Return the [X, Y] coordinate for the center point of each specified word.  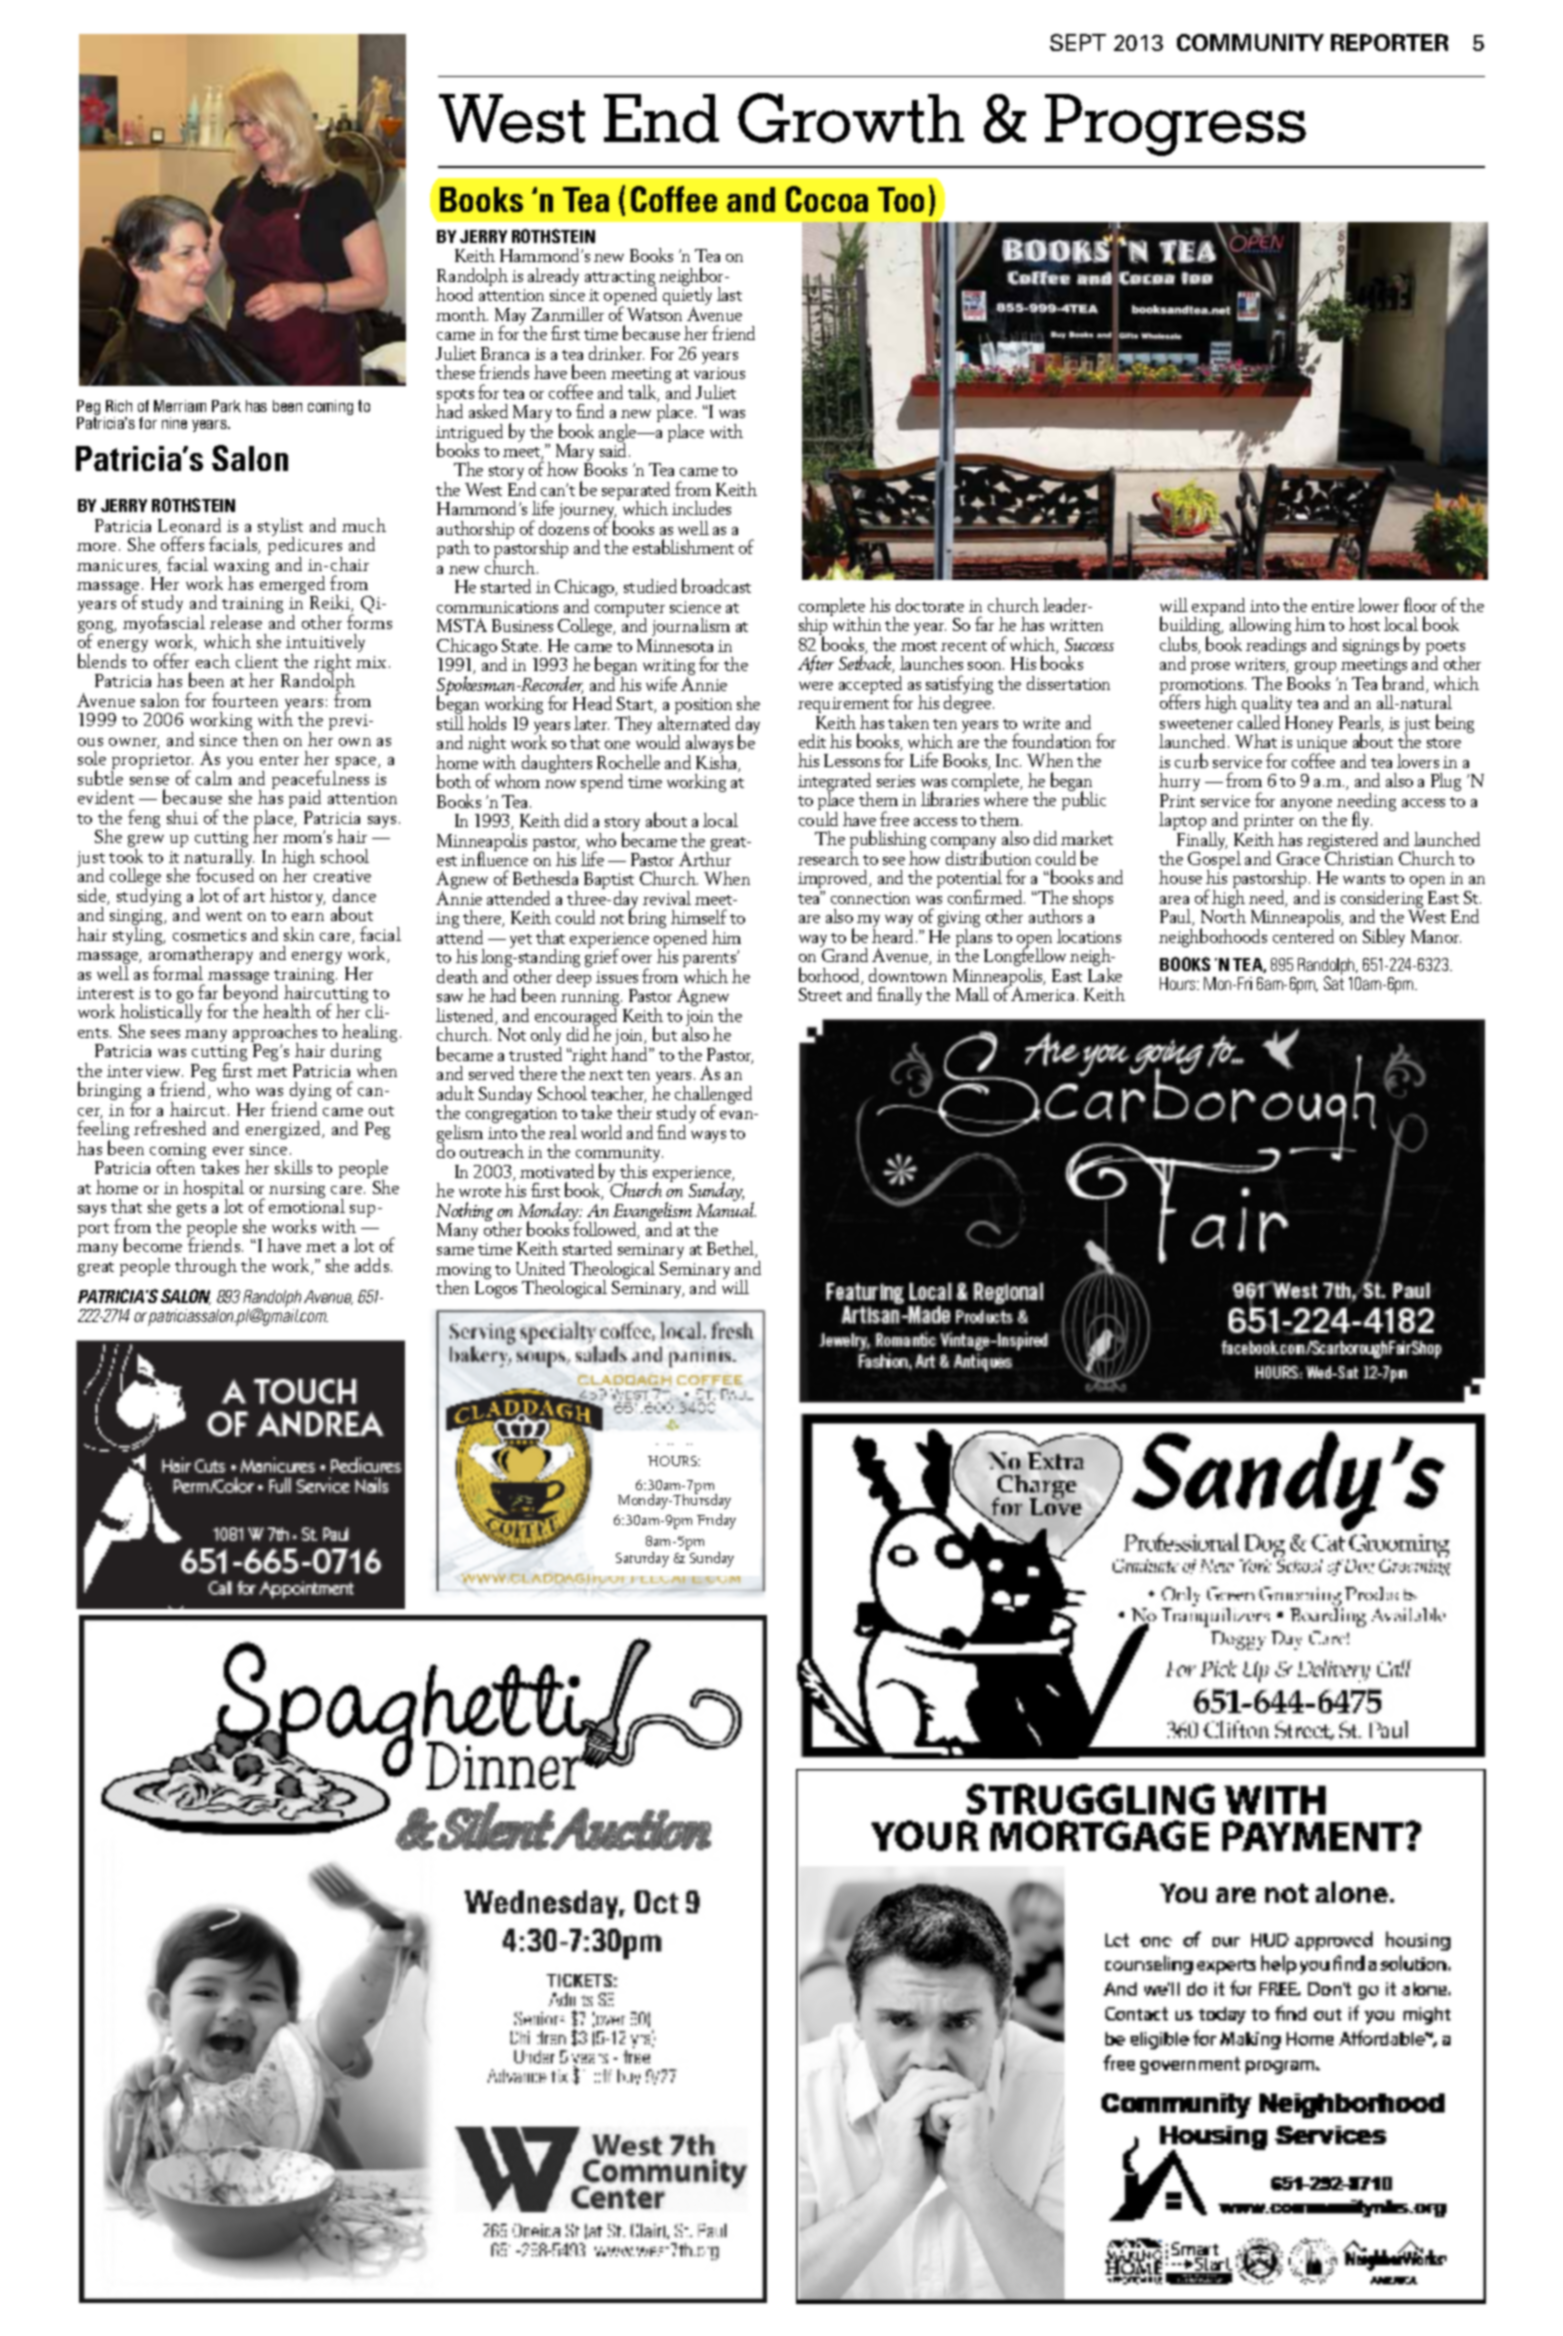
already [553, 277]
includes [701, 508]
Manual [726, 1208]
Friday [716, 1521]
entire [1333, 606]
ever [228, 1151]
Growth [851, 118]
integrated [834, 783]
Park [226, 406]
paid [305, 799]
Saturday [642, 1559]
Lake [1105, 973]
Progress [1175, 125]
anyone [1306, 806]
